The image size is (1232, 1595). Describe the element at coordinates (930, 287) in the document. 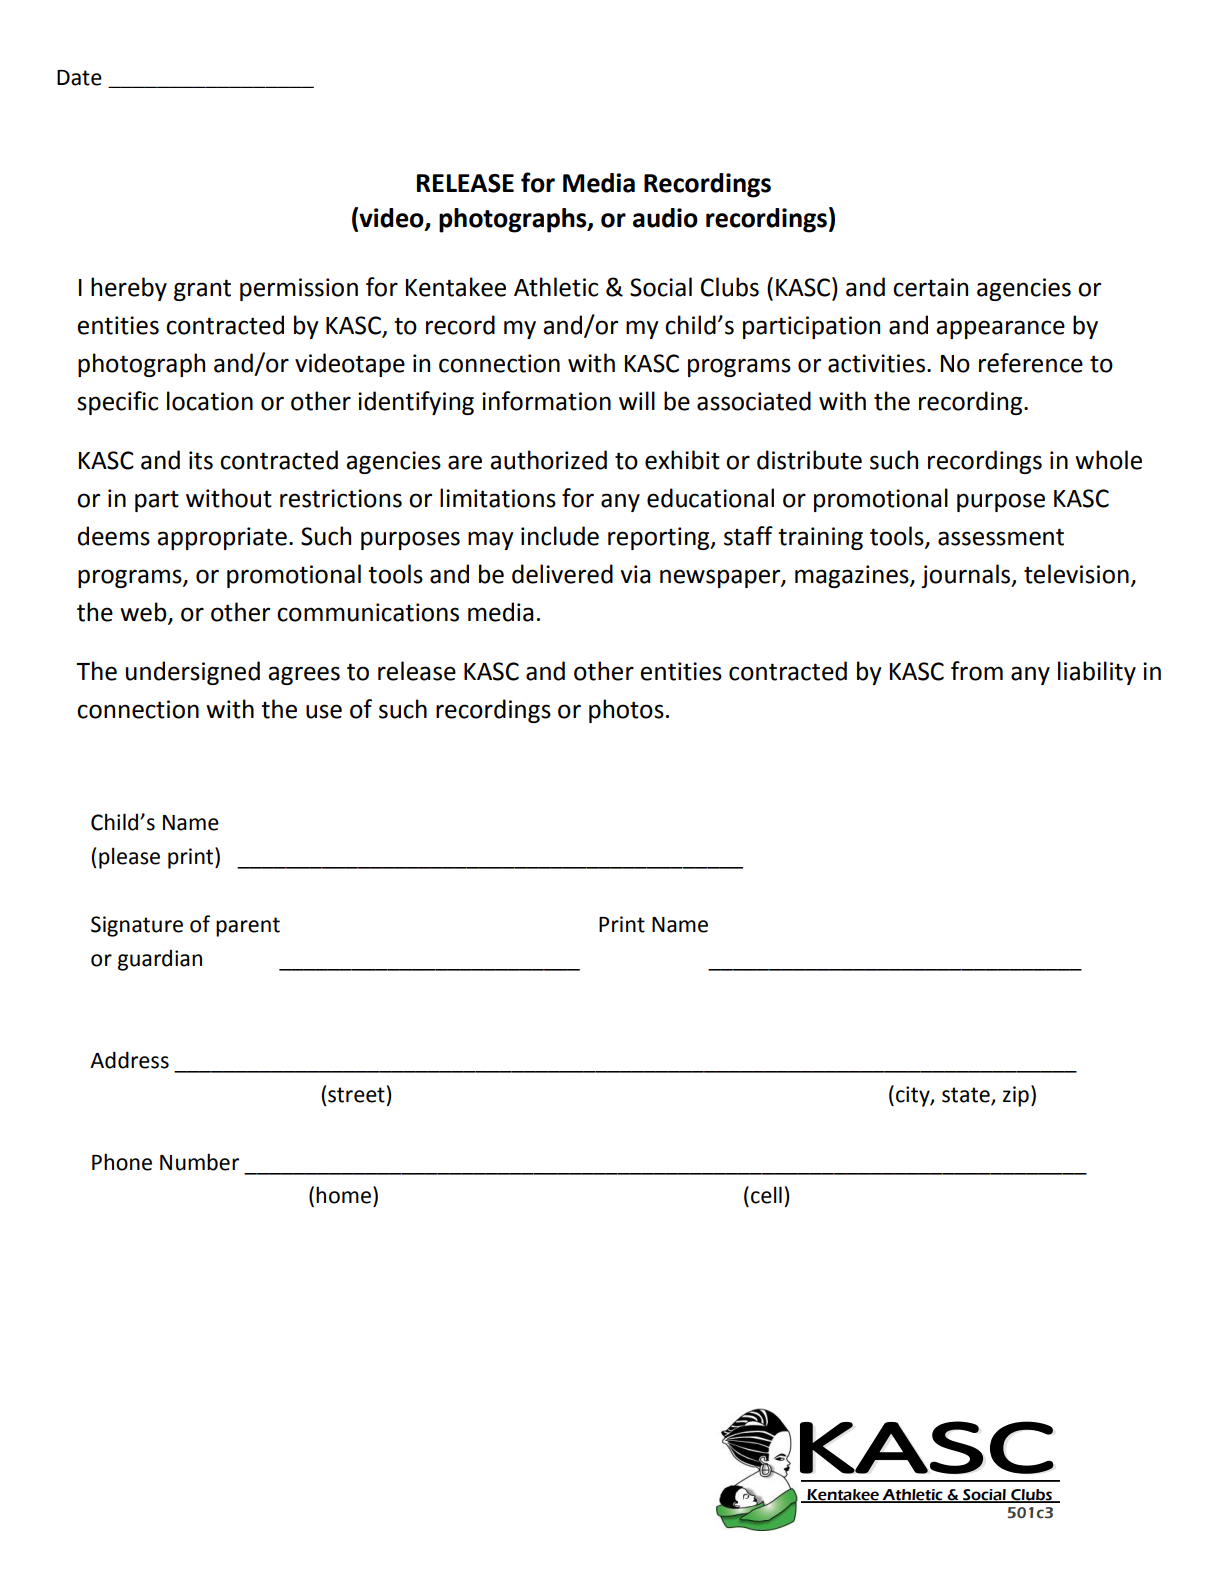

I see `certain` at that location.
